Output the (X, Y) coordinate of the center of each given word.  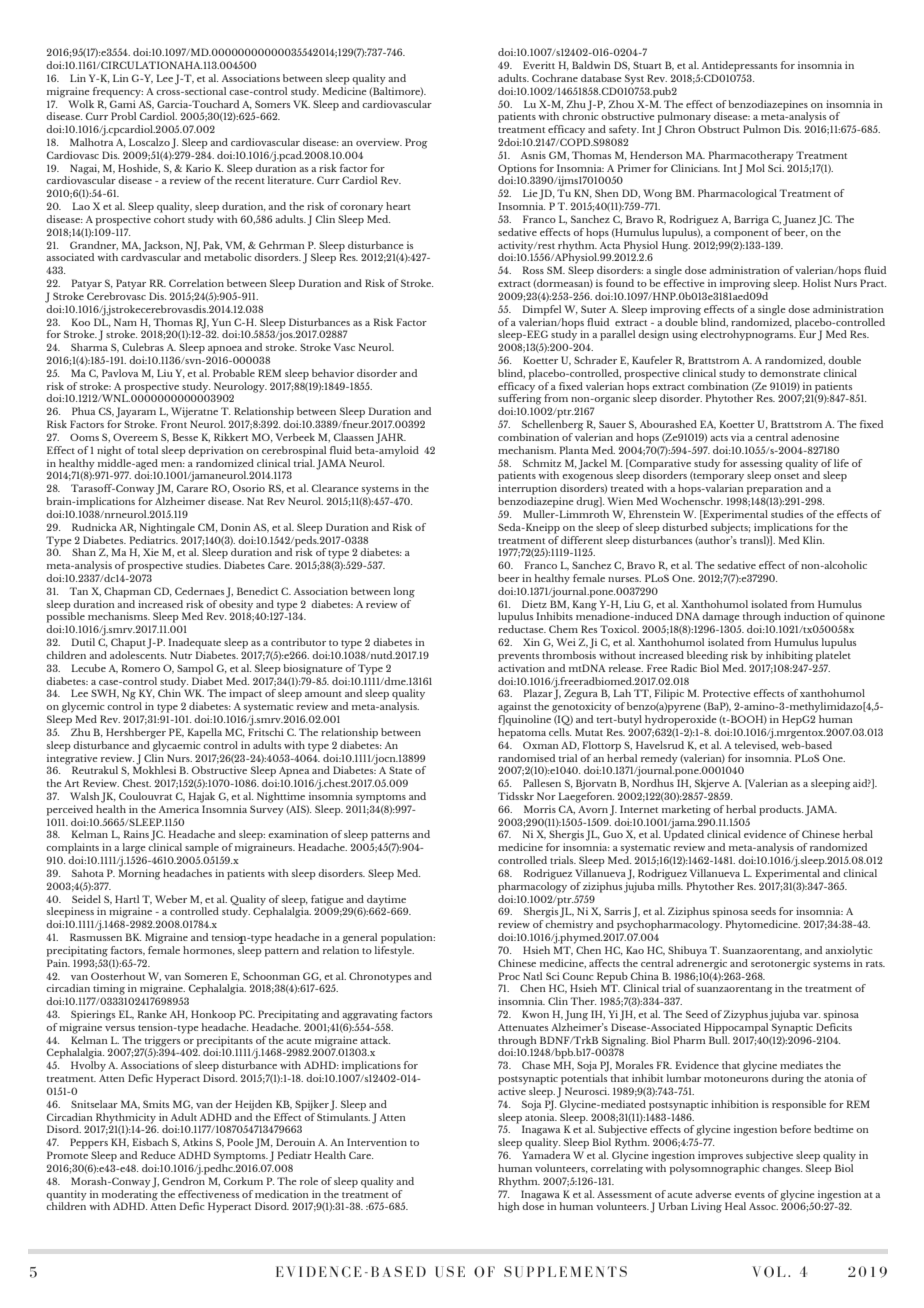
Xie (151, 552)
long (404, 592)
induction (807, 616)
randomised (526, 758)
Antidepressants (739, 66)
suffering (520, 398)
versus (120, 1028)
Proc (509, 976)
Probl (123, 116)
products (781, 810)
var (811, 1015)
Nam (125, 322)
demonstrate (790, 373)
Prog (416, 143)
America (179, 809)
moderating (130, 1194)
